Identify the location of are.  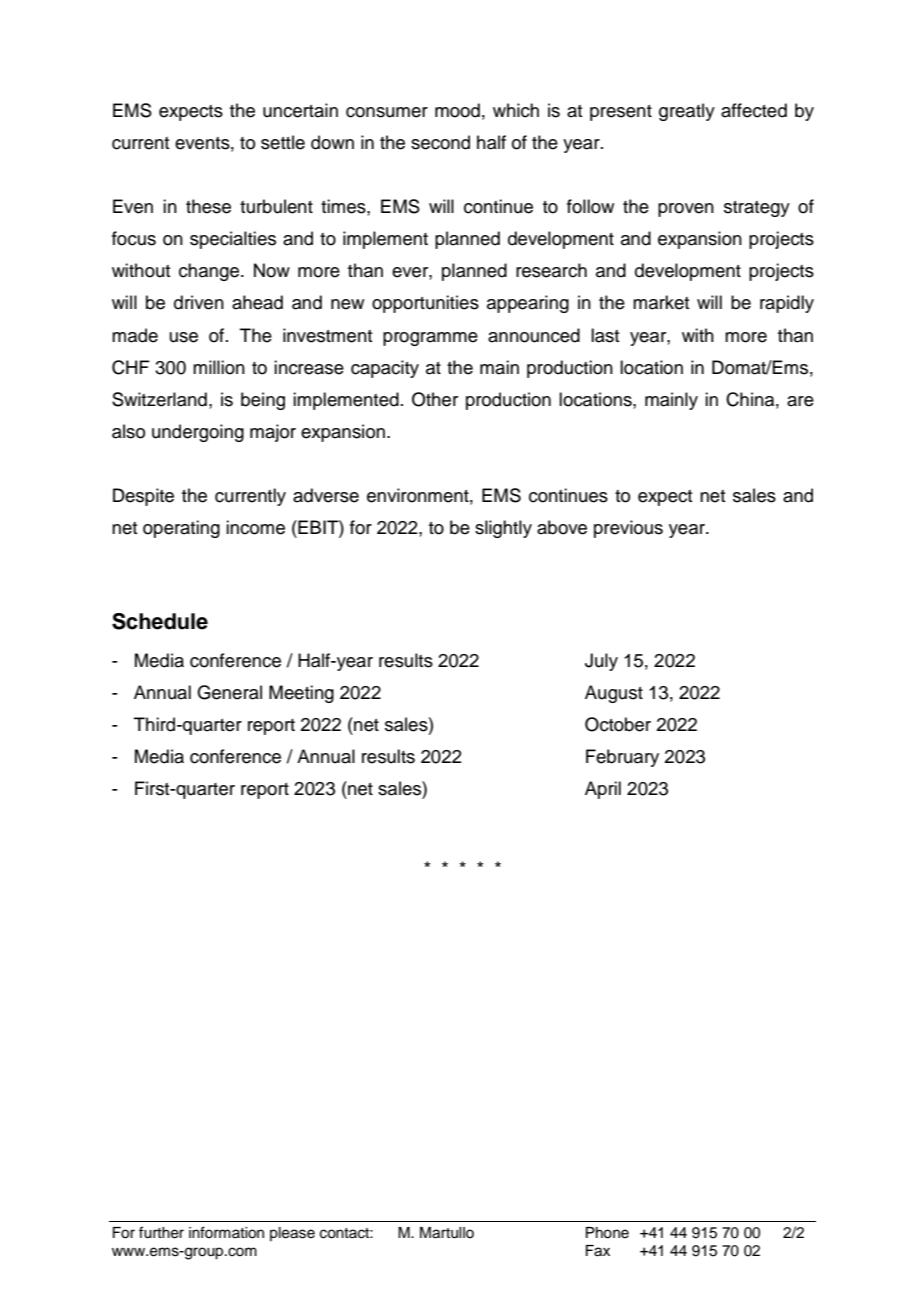
(800, 401).
